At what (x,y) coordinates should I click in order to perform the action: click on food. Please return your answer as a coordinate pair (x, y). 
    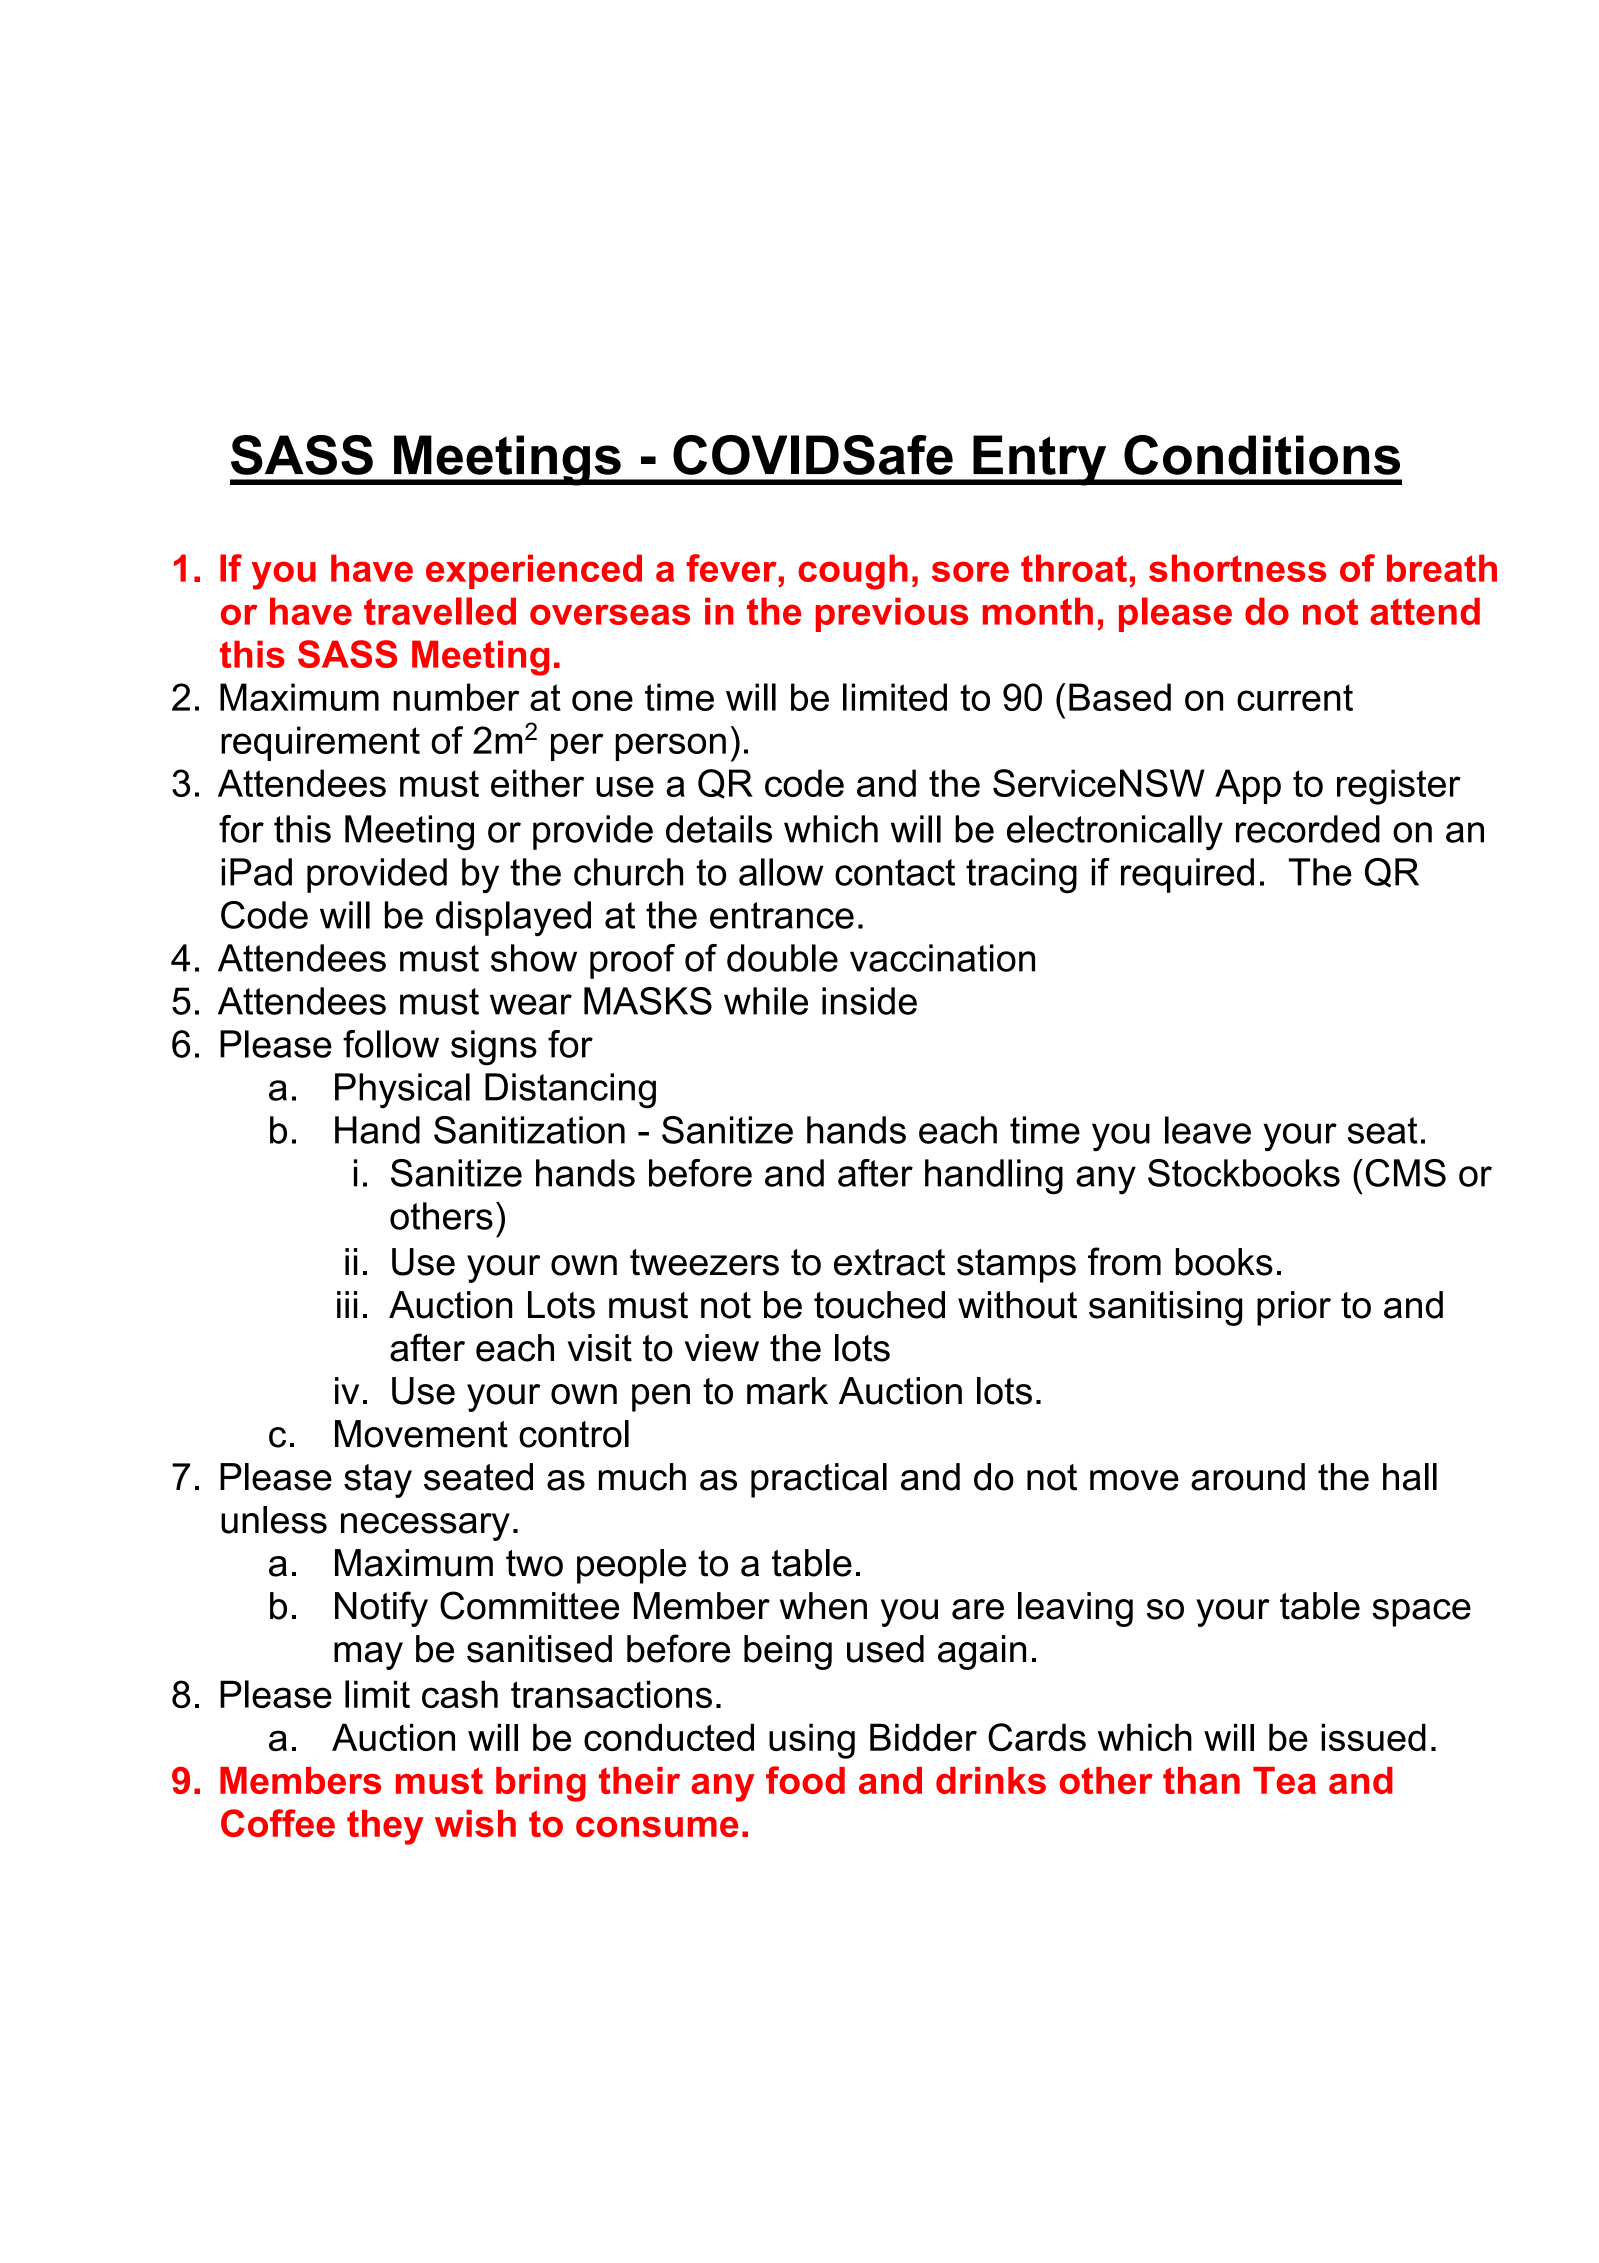
    Looking at the image, I should click on (805, 1780).
